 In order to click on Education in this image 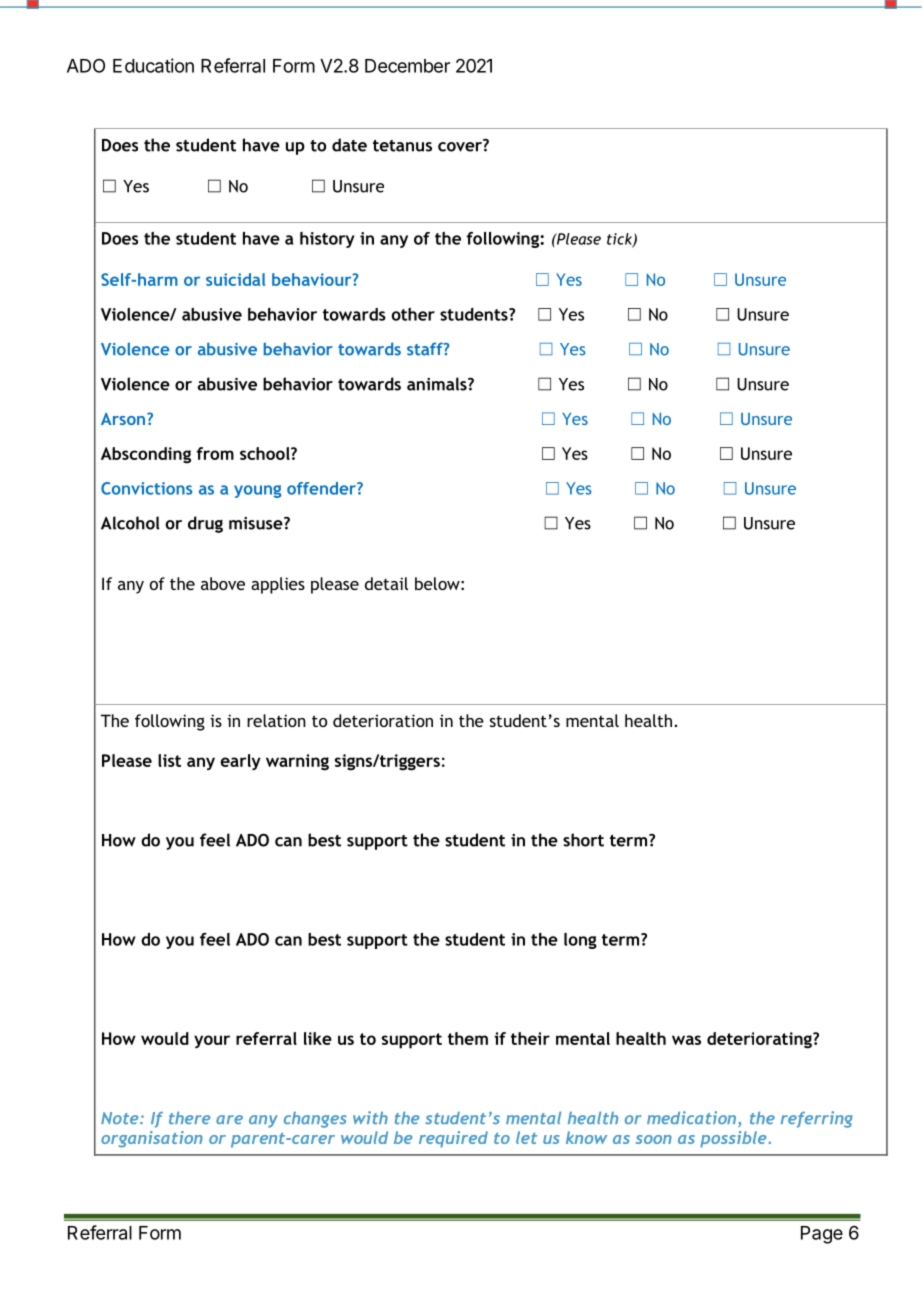, I will do `click(153, 65)`.
